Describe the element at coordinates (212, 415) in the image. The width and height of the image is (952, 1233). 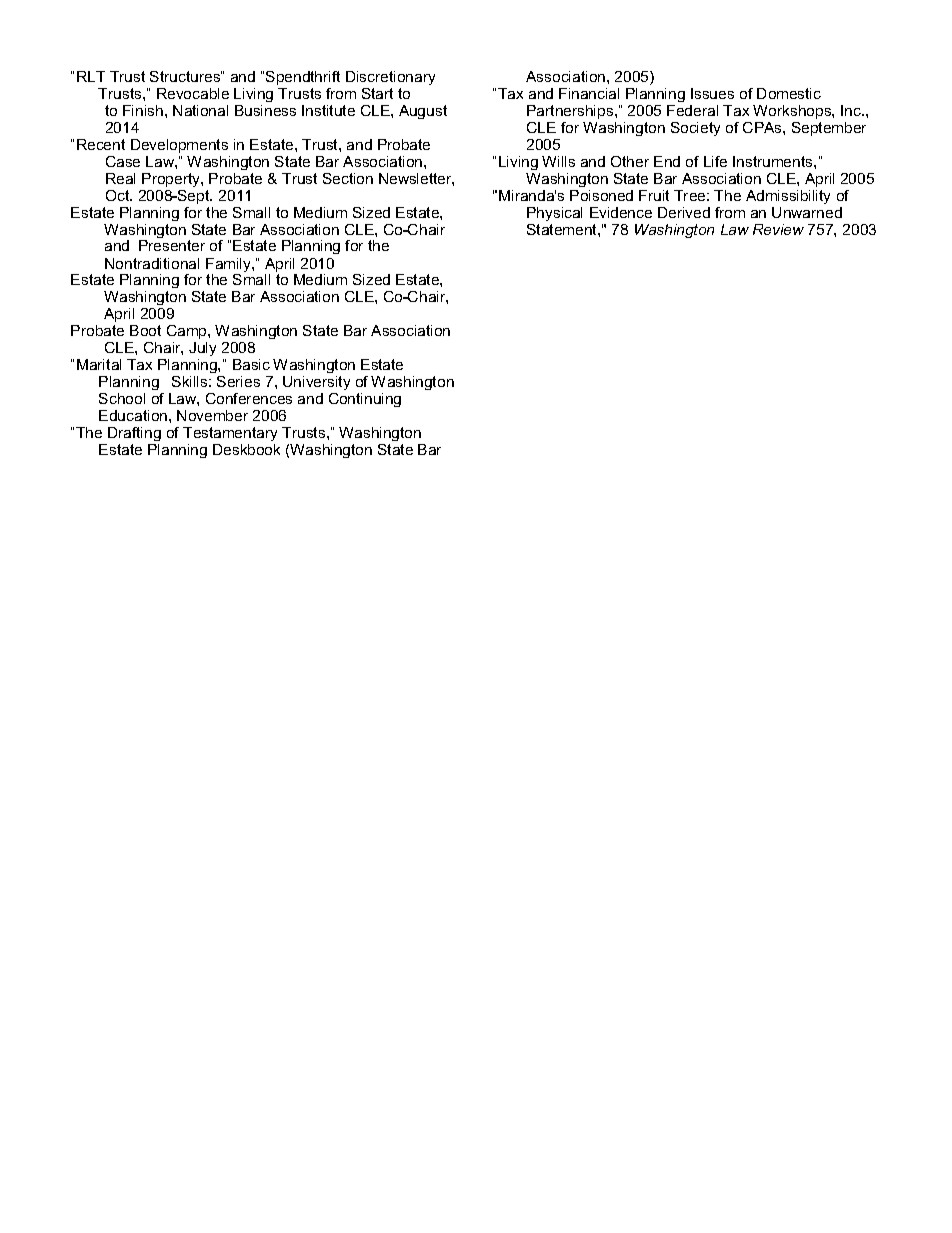
I see `November` at that location.
